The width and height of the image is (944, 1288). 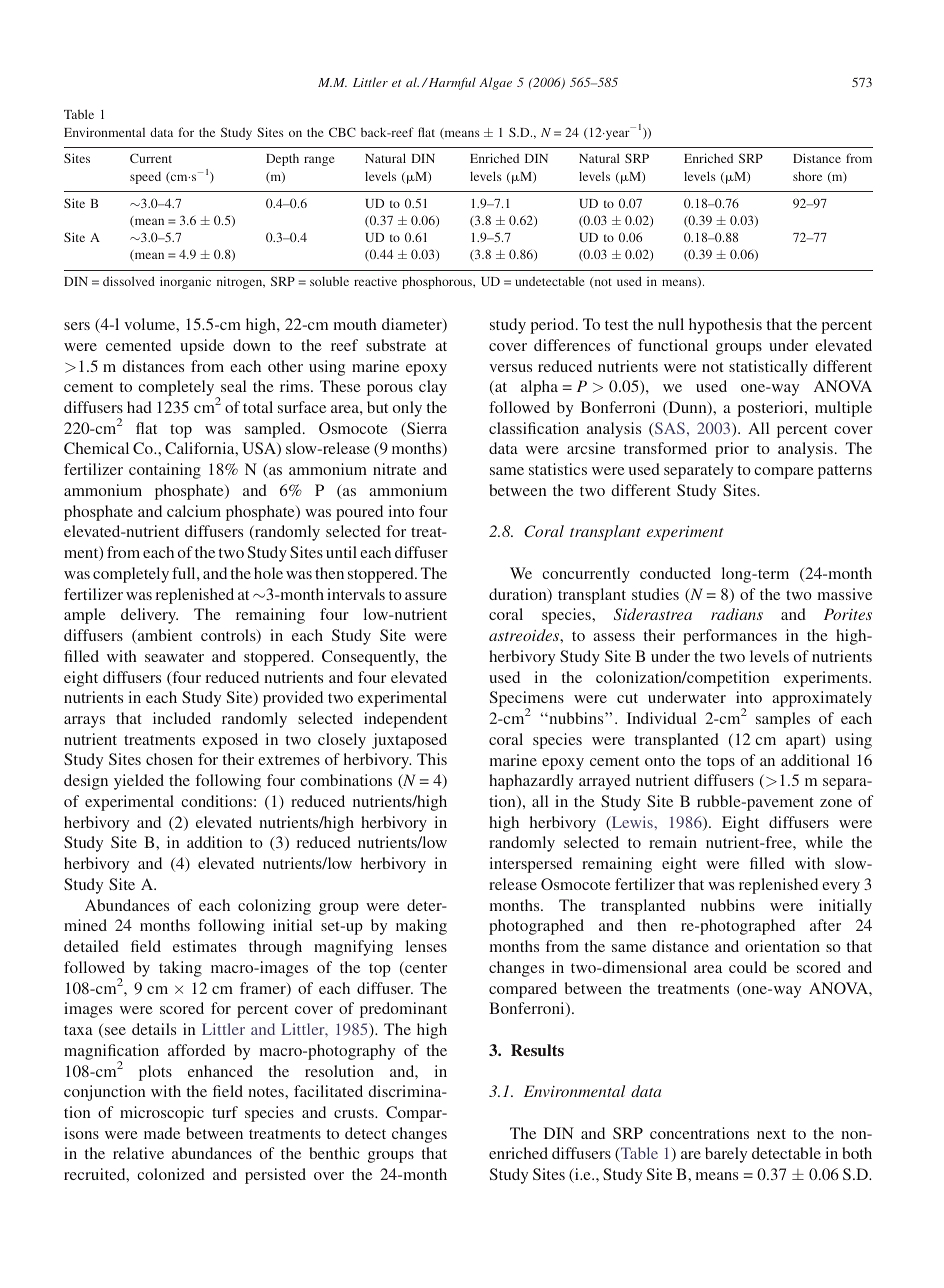 I want to click on next, so click(x=771, y=1134).
